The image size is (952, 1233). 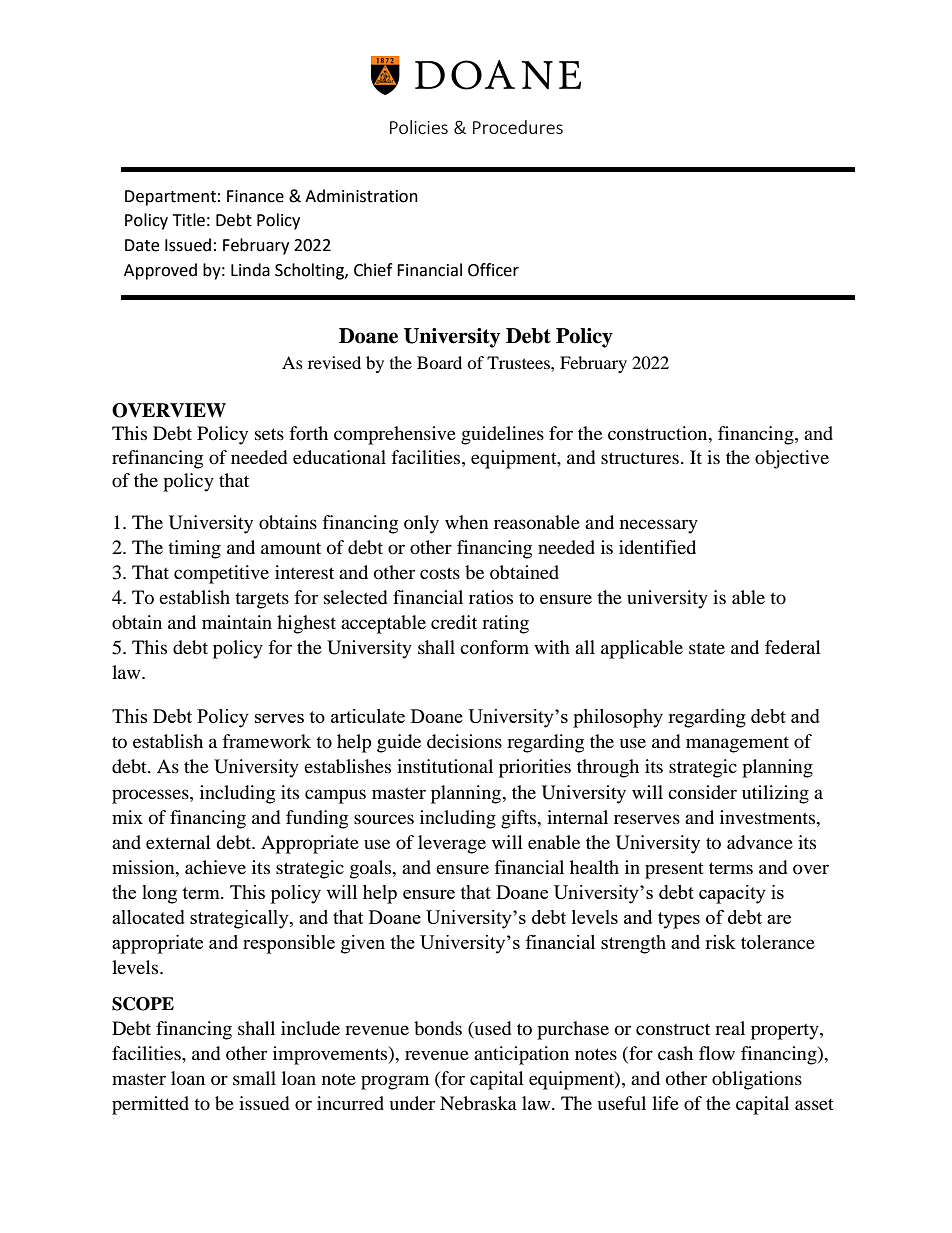 What do you see at coordinates (250, 270) in the image?
I see `Linda` at bounding box center [250, 270].
